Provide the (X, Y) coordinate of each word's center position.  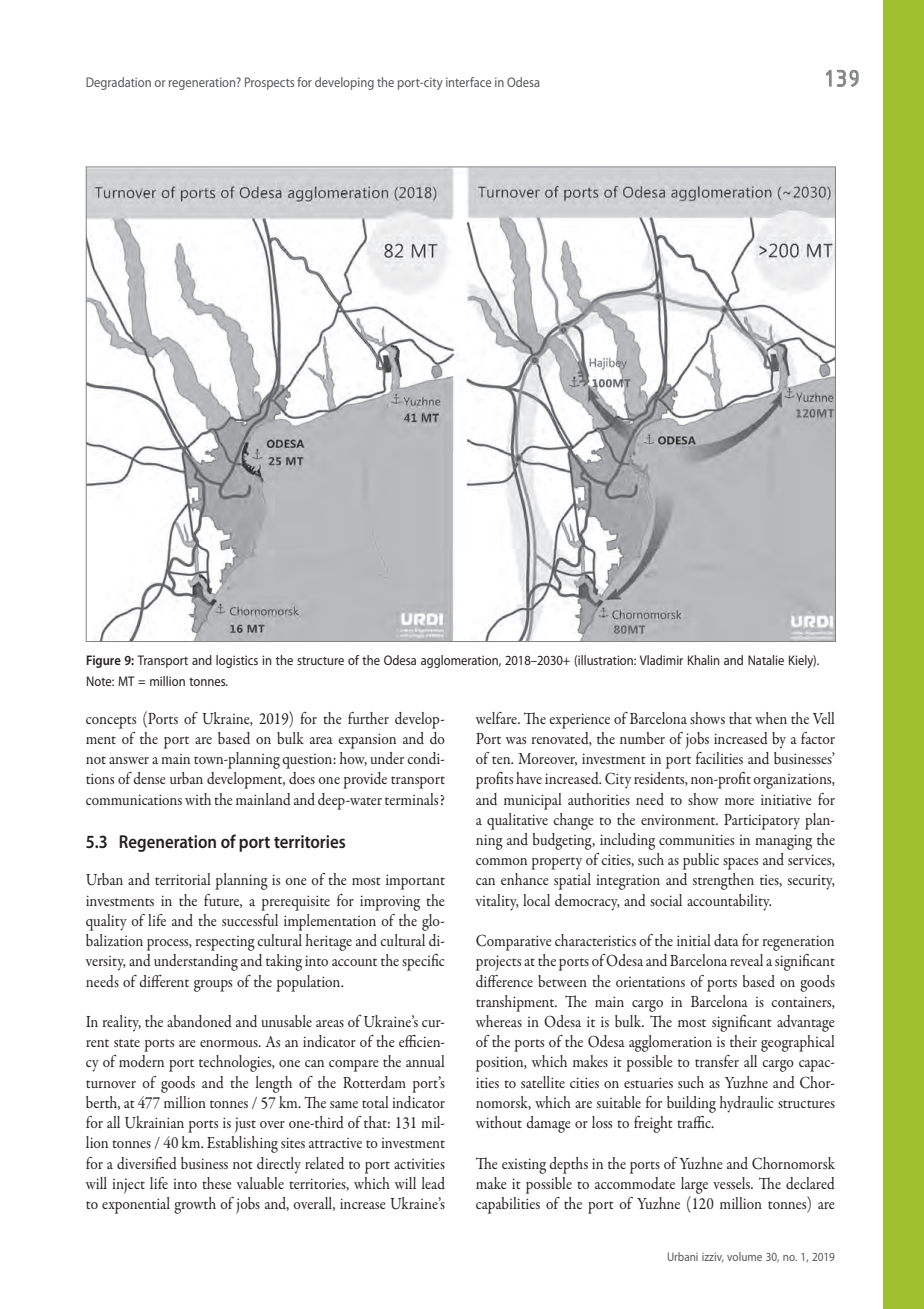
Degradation (118, 83)
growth (195, 1205)
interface (468, 82)
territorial (183, 879)
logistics (237, 661)
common (501, 861)
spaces (740, 864)
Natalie (766, 660)
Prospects (269, 83)
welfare (497, 718)
